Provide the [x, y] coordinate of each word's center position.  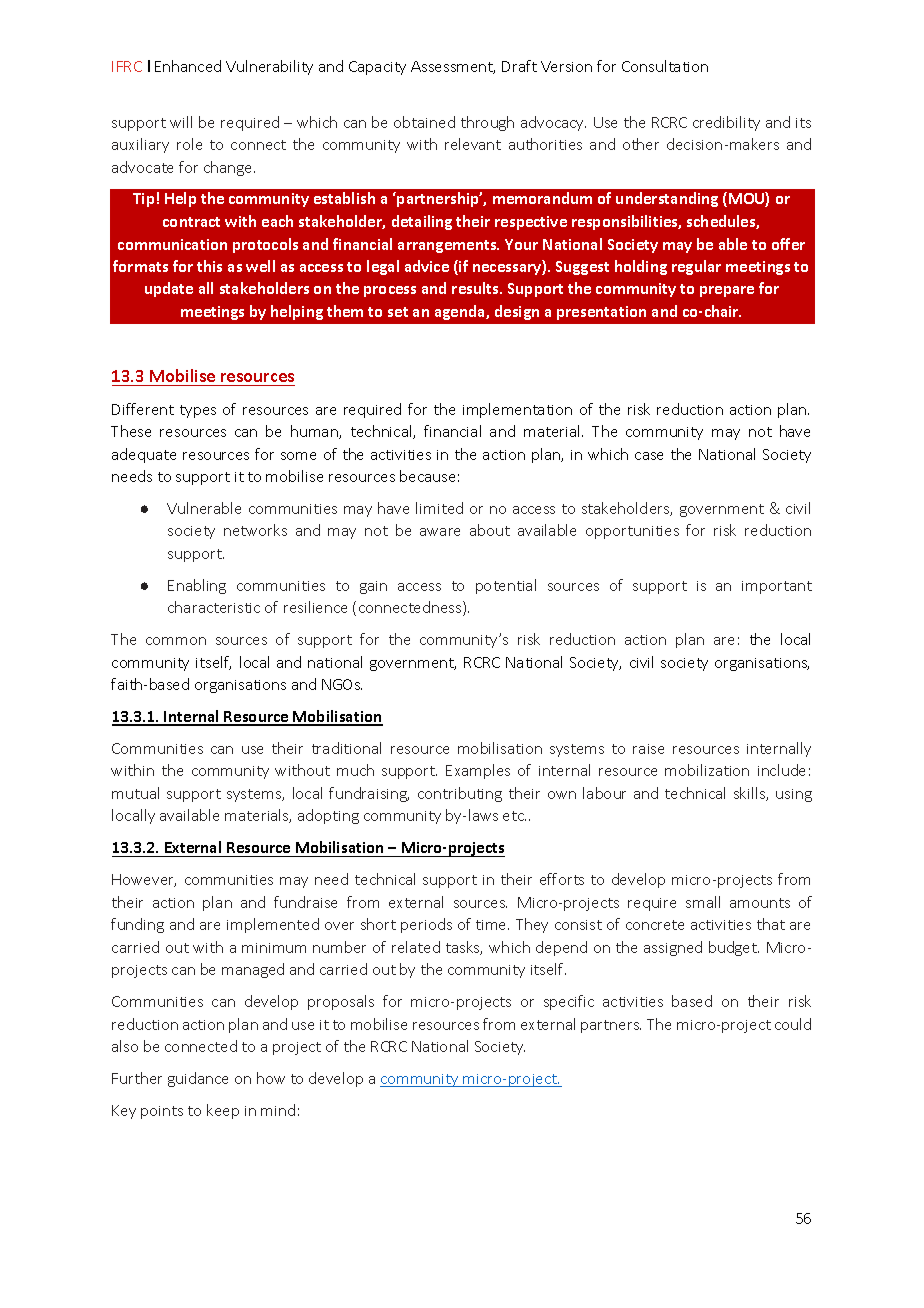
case [649, 456]
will [181, 122]
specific [569, 1002]
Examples [478, 771]
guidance [198, 1079]
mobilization [707, 770]
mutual [135, 793]
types [198, 411]
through [487, 123]
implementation [517, 410]
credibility [726, 123]
